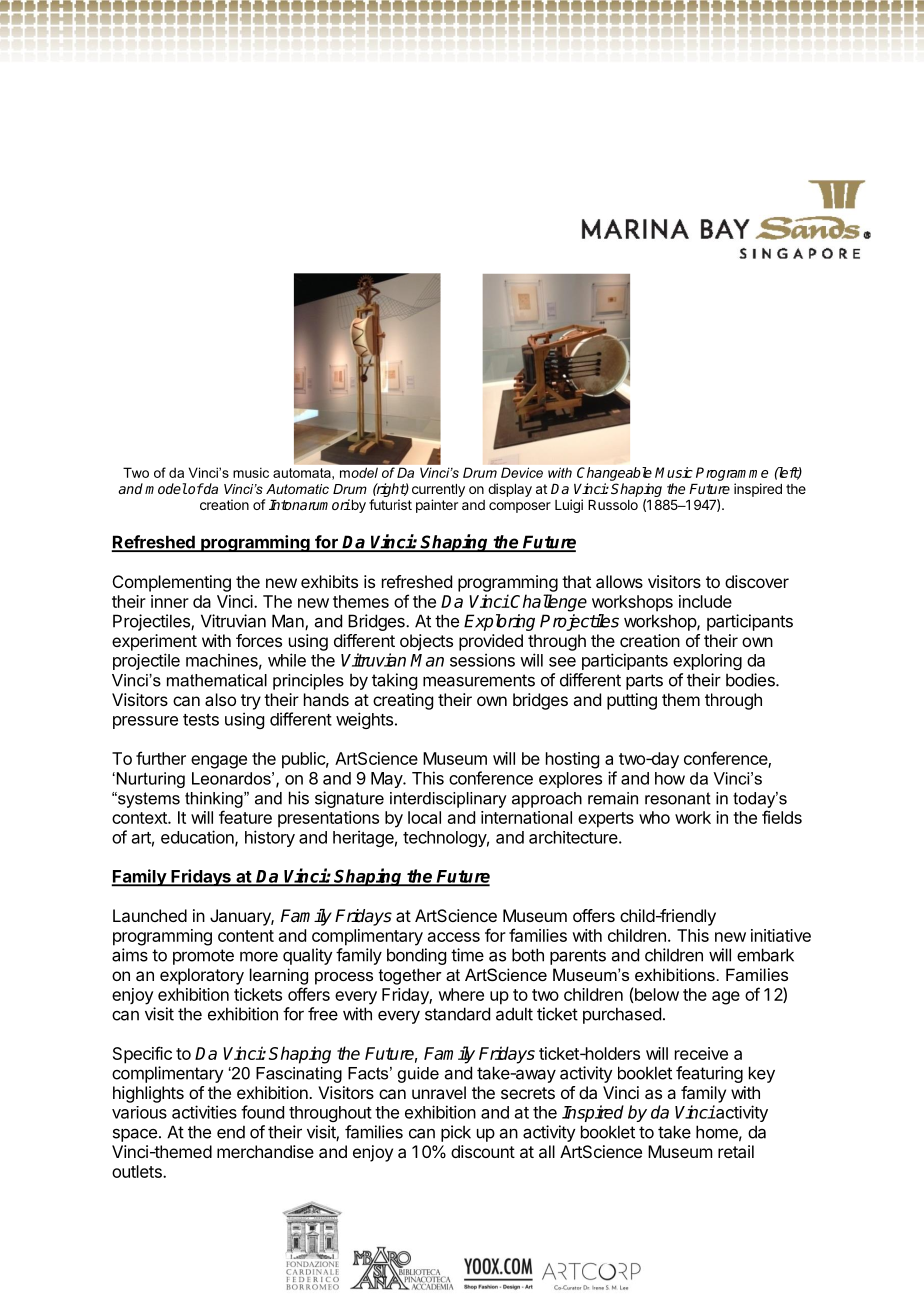 This image has height=1308, width=924. Describe the element at coordinates (297, 489) in the image. I see `Automatic` at that location.
